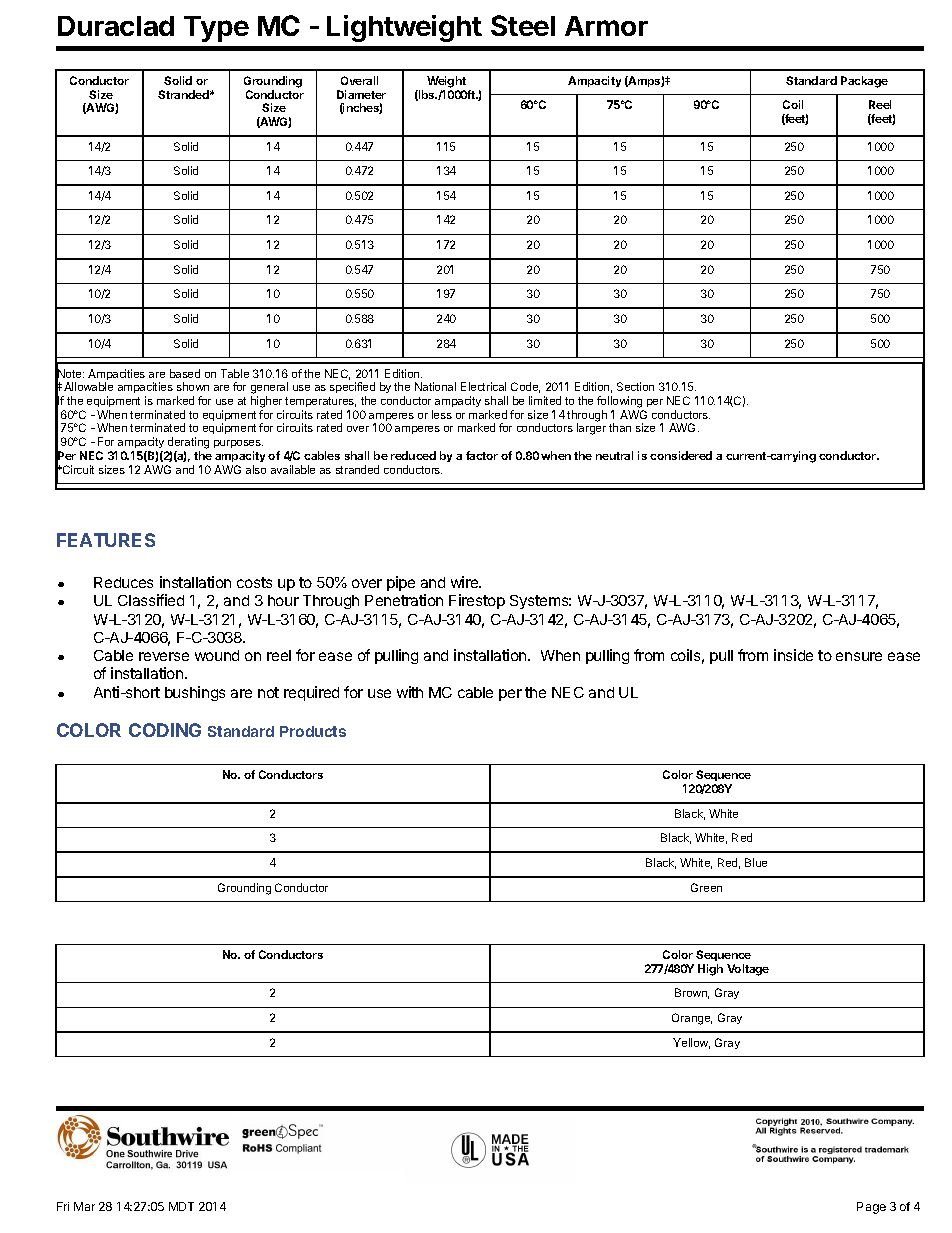 Image resolution: width=952 pixels, height=1233 pixels. Describe the element at coordinates (313, 731) in the screenshot. I see `Products` at that location.
